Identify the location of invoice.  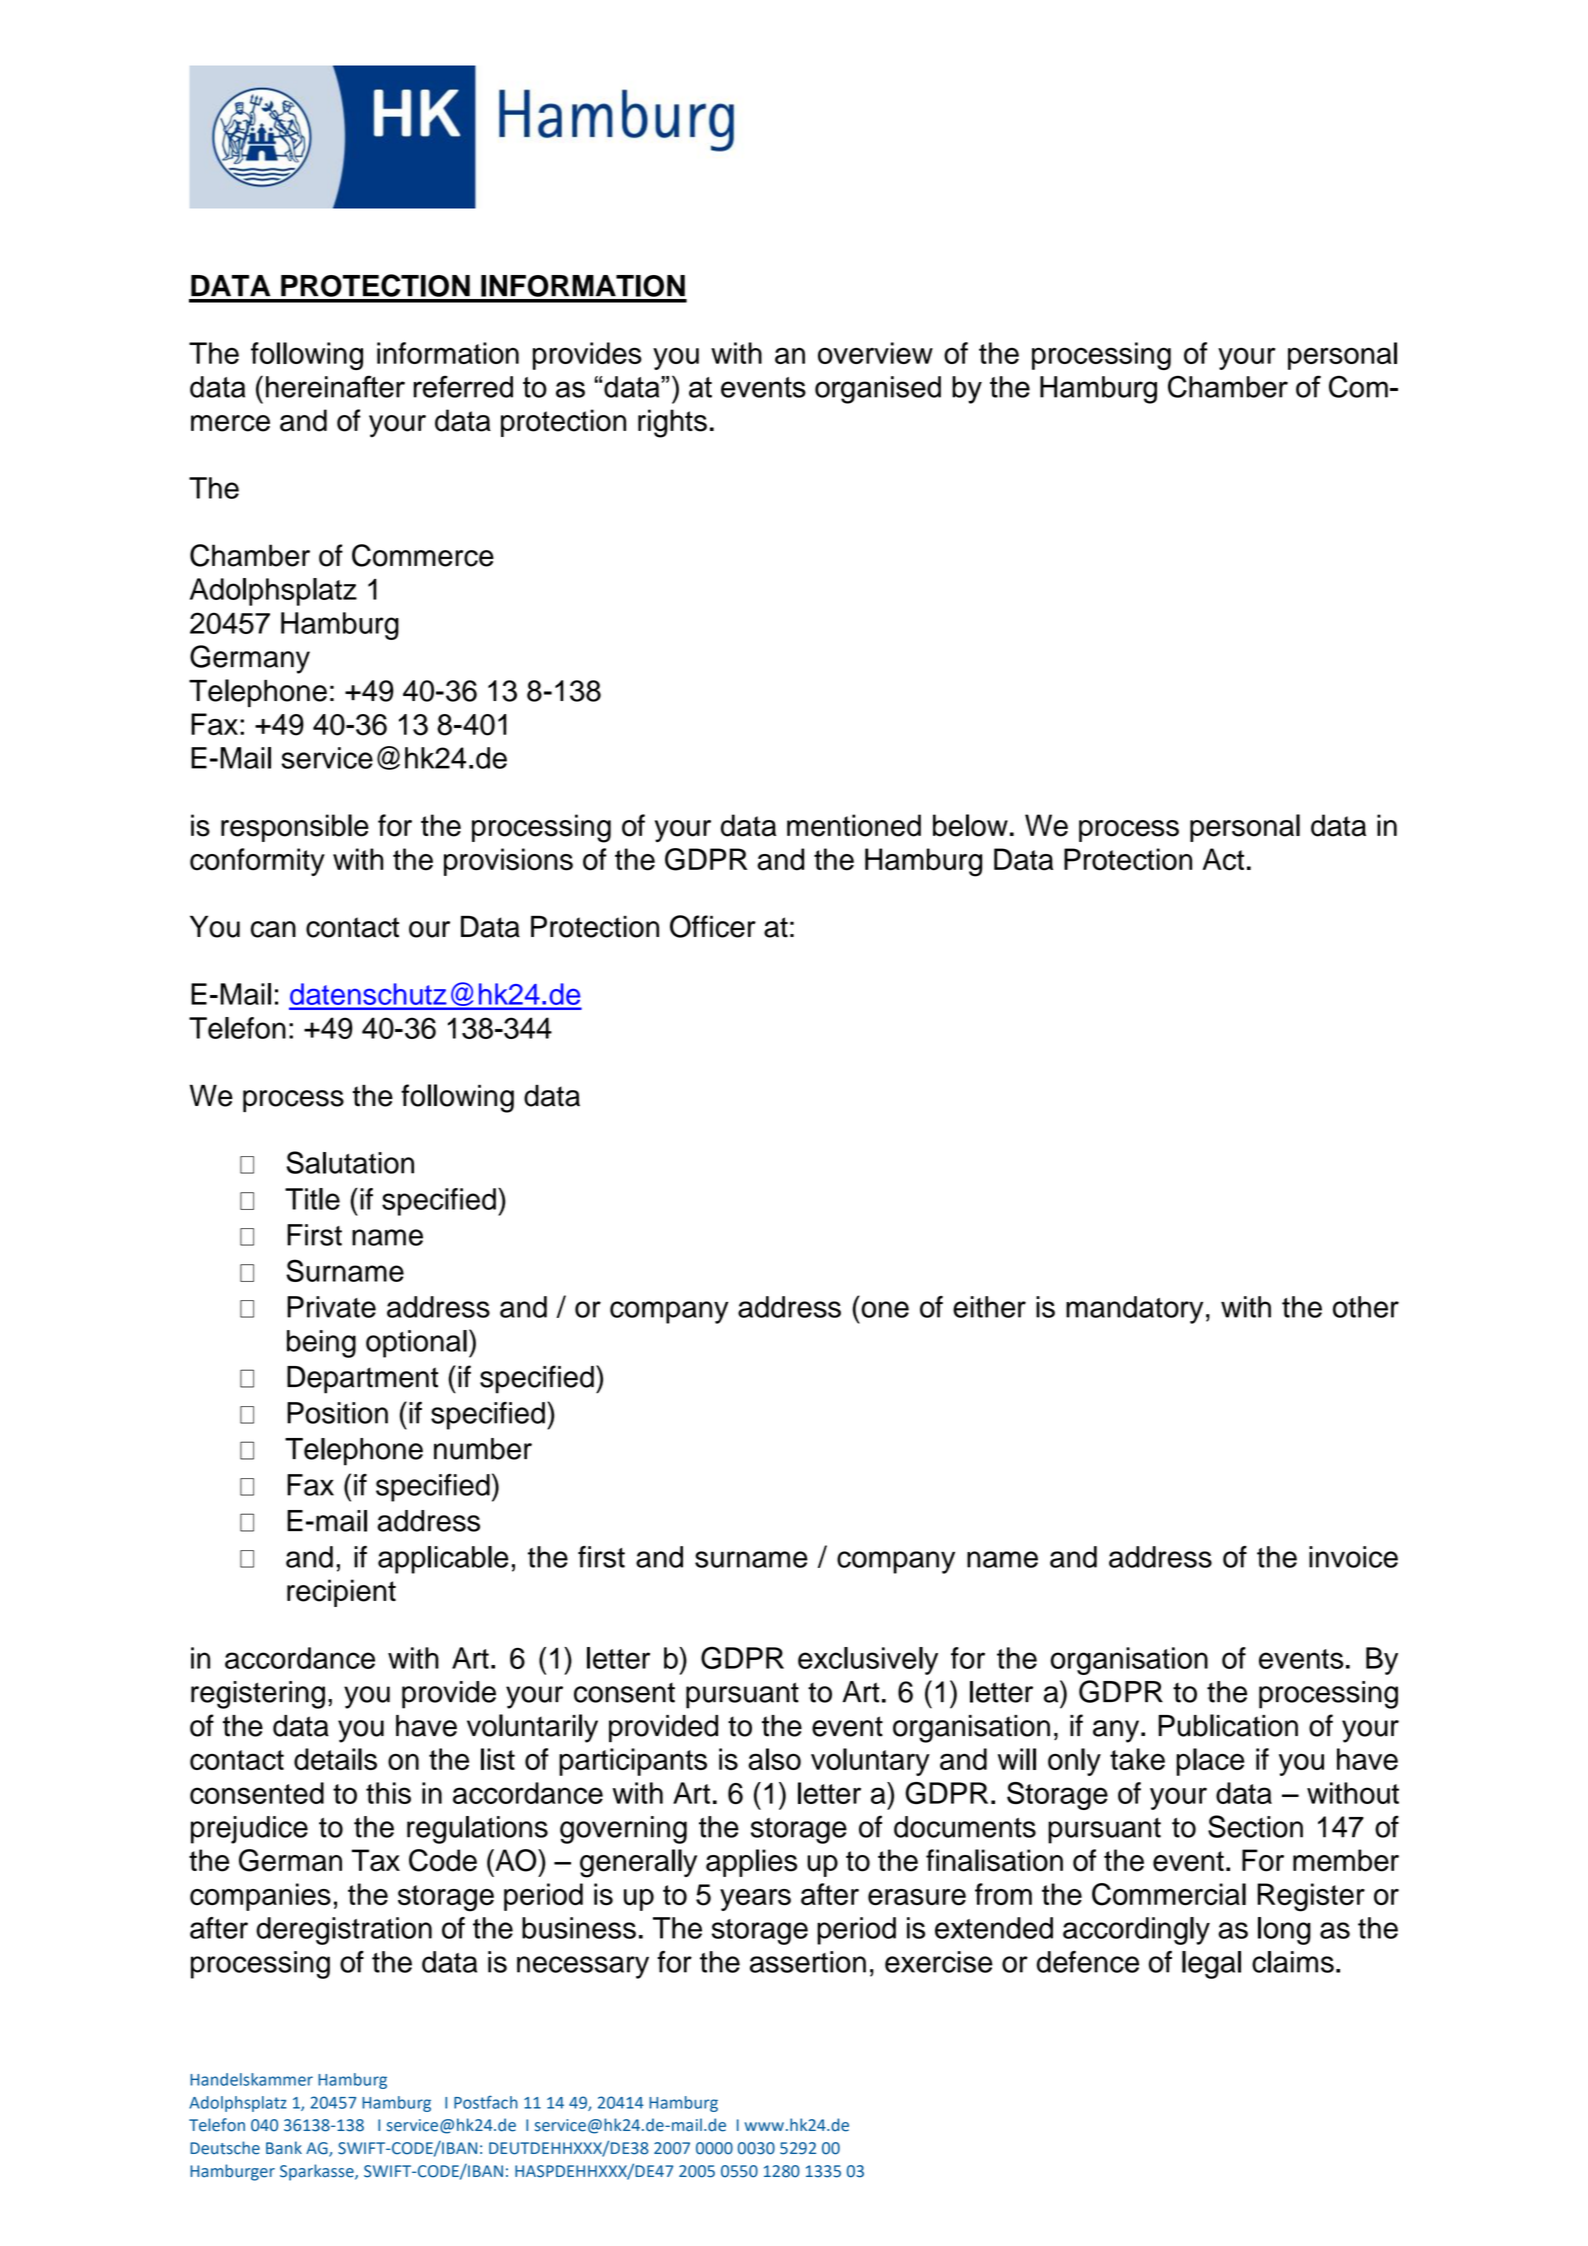
(1353, 1557).
